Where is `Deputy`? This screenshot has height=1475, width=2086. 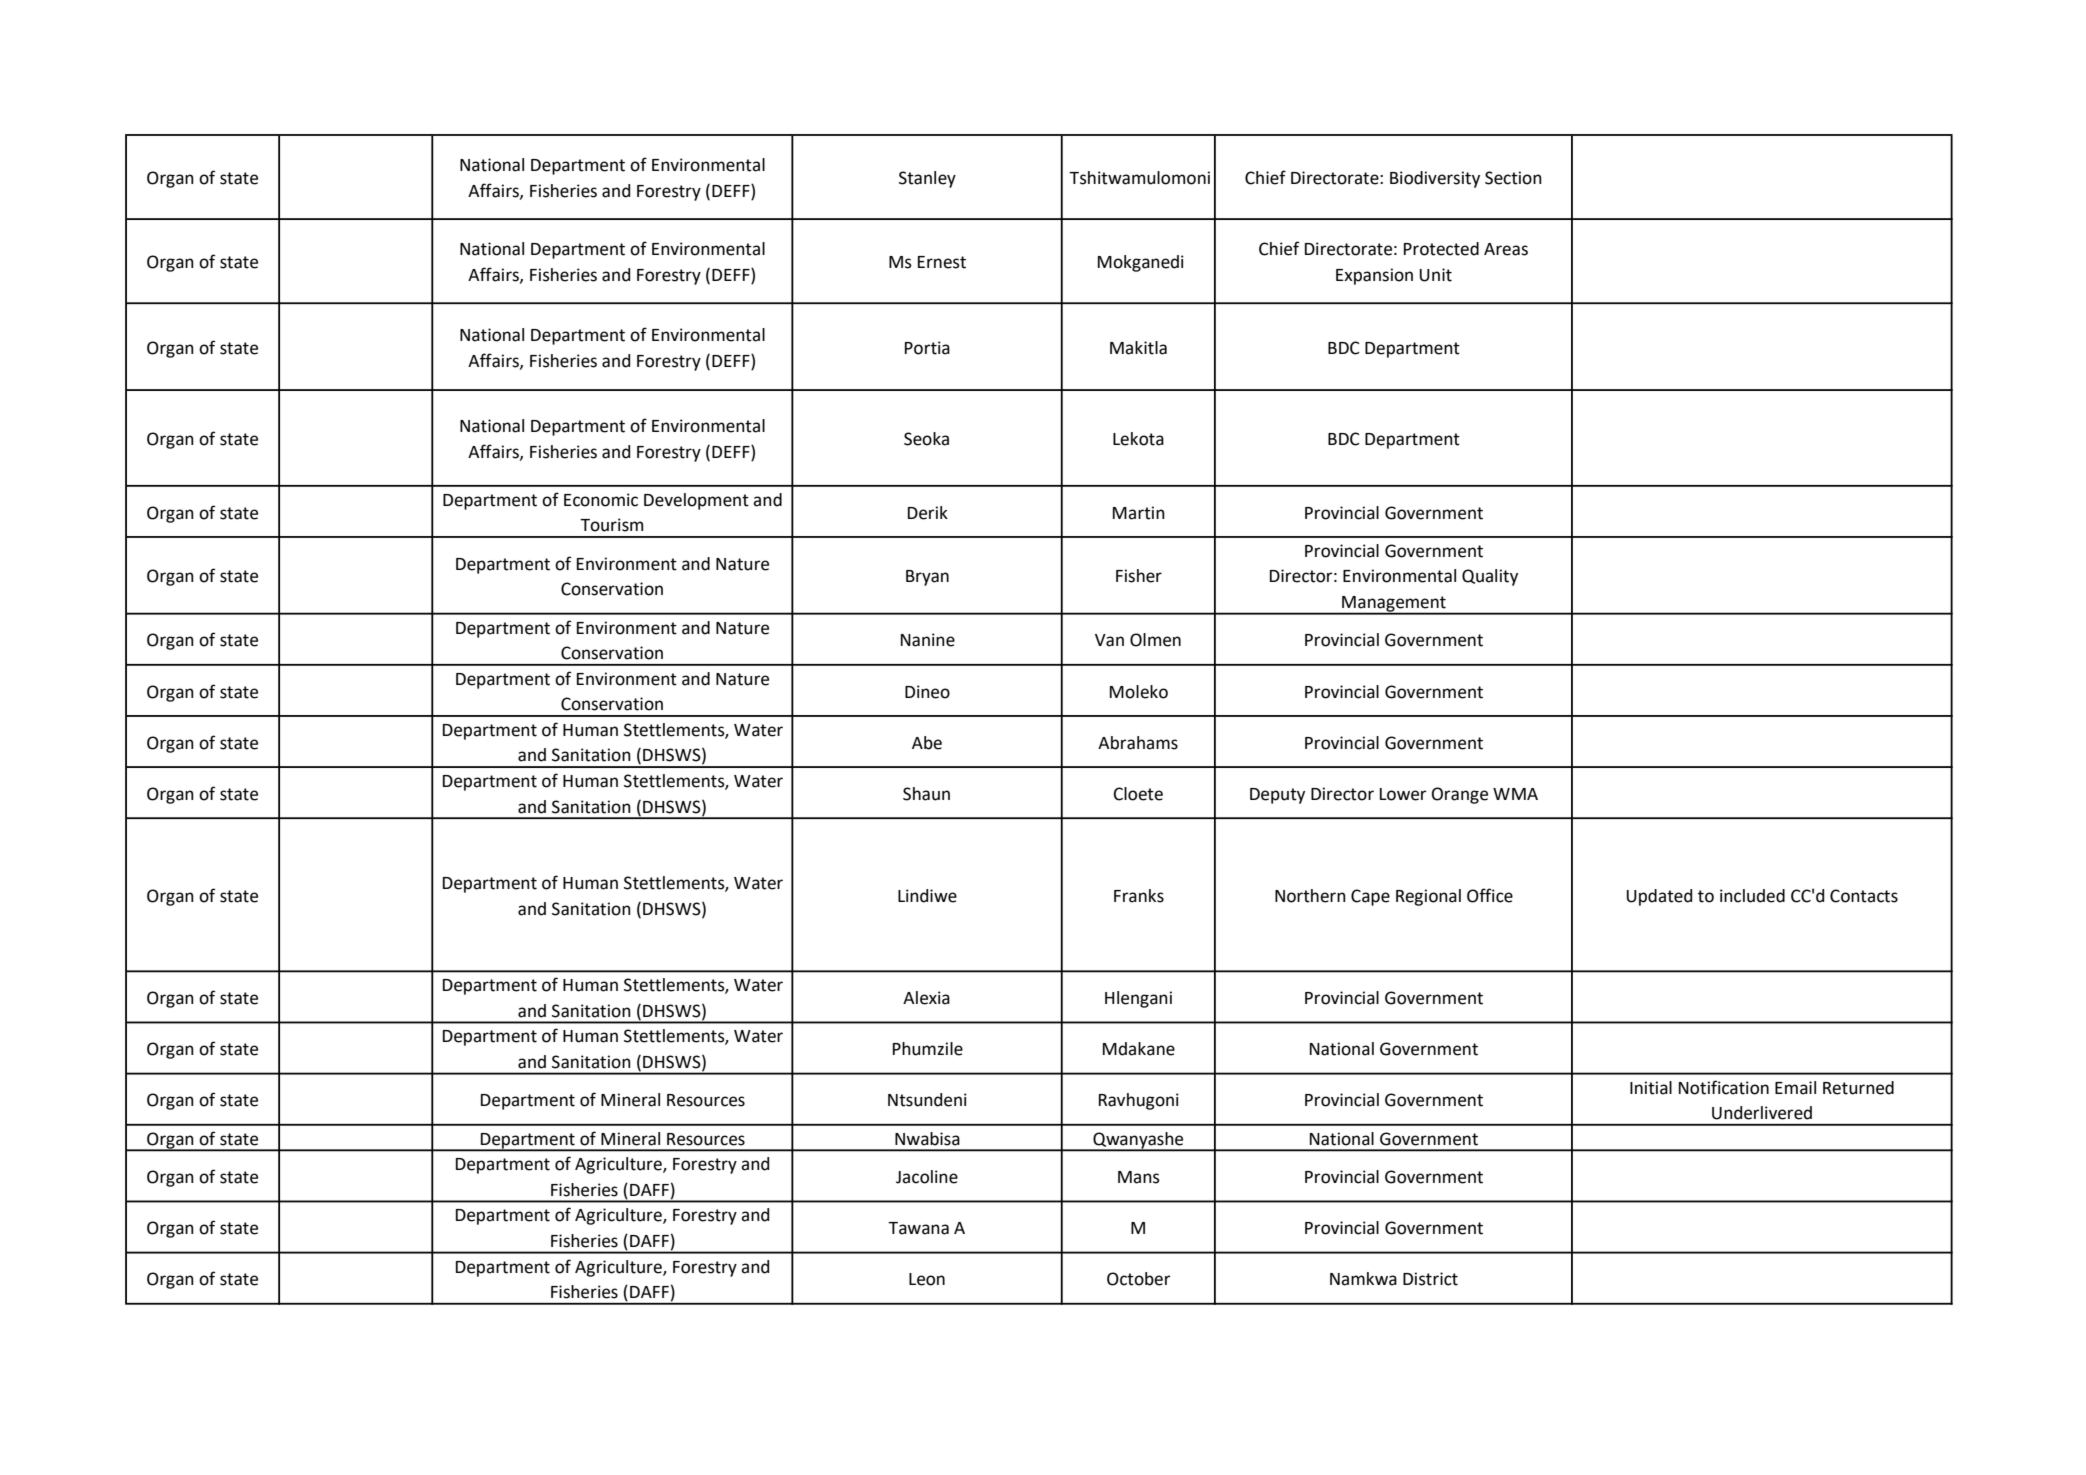 Deputy is located at coordinates (1277, 796).
